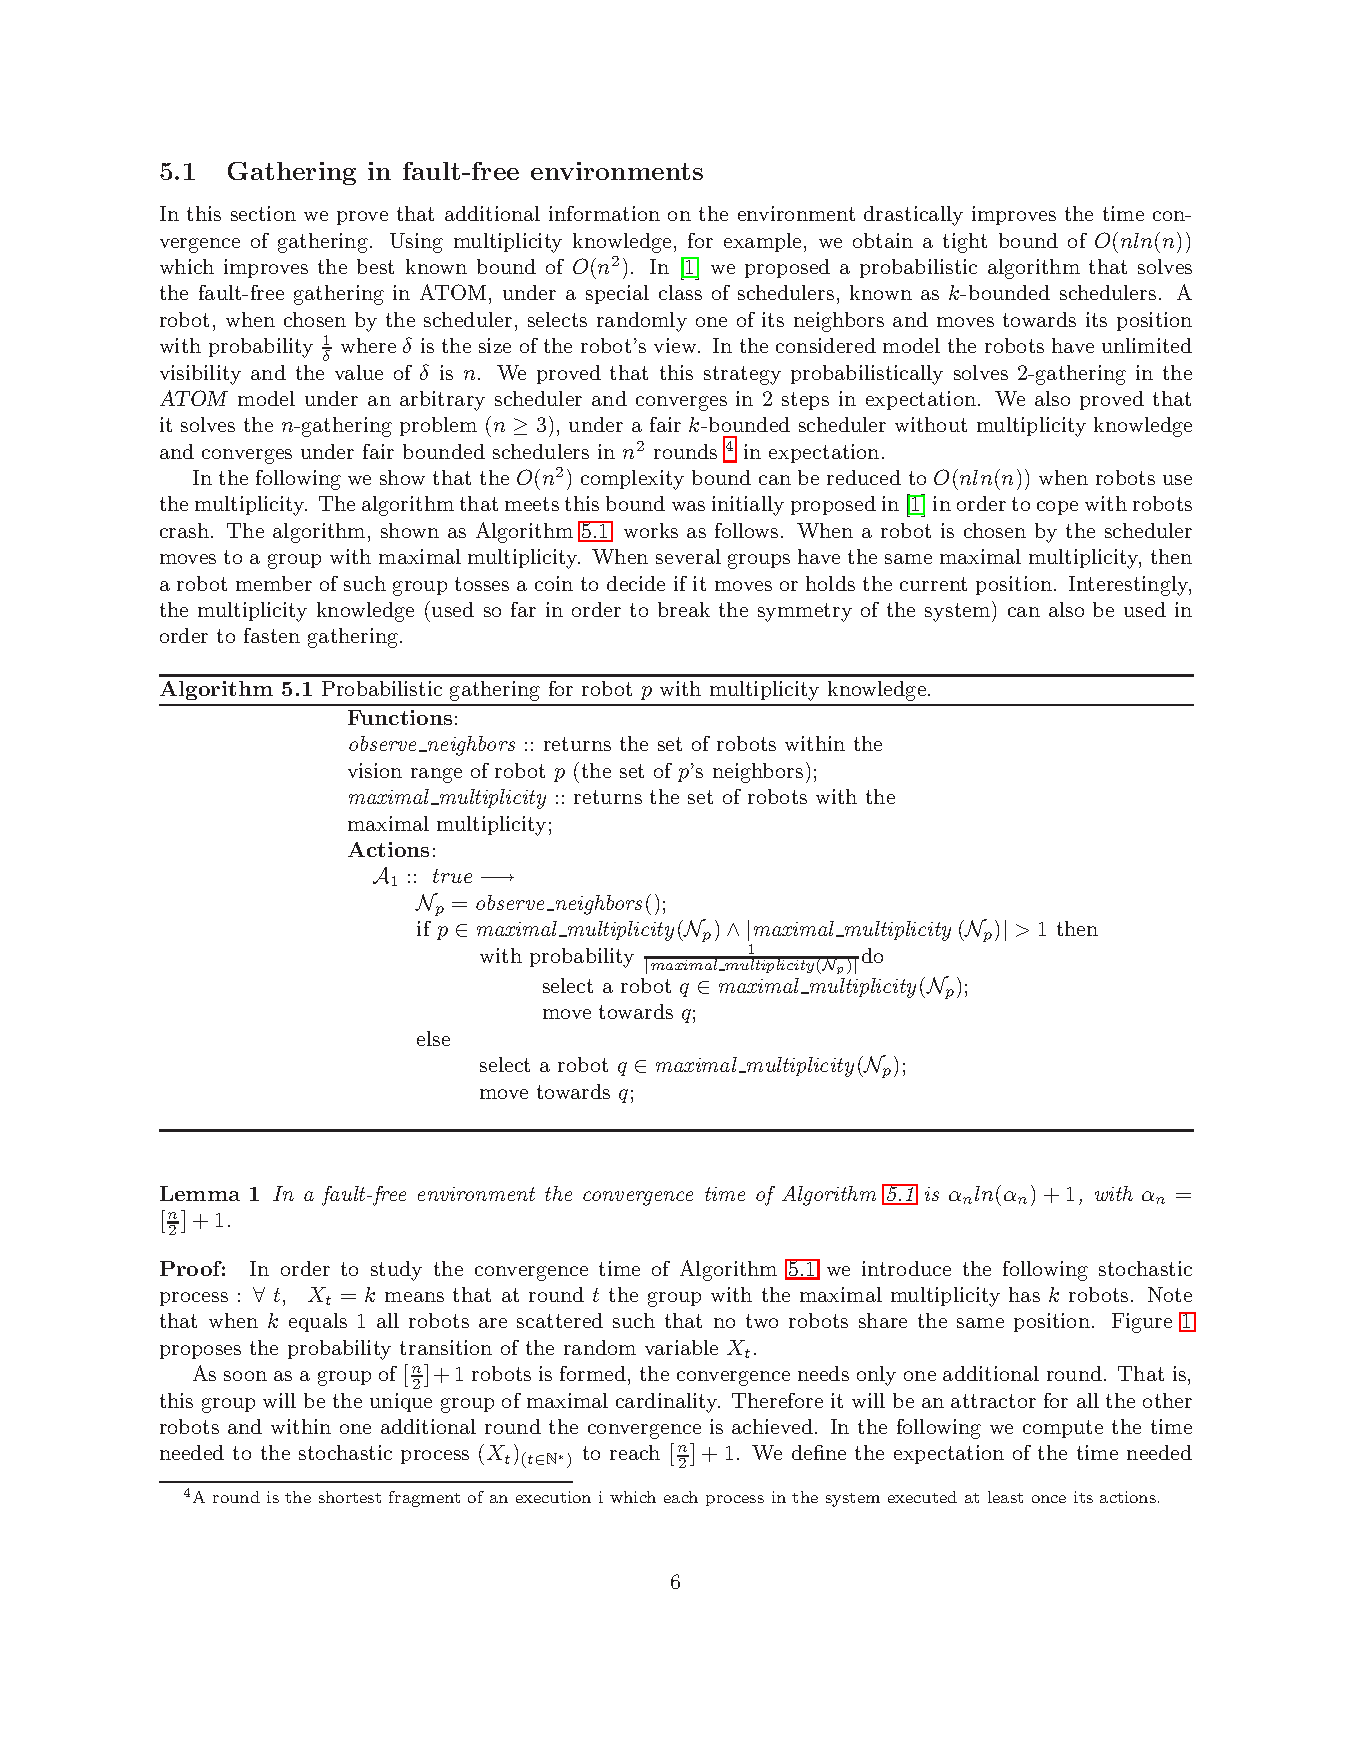  I want to click on class, so click(680, 292).
